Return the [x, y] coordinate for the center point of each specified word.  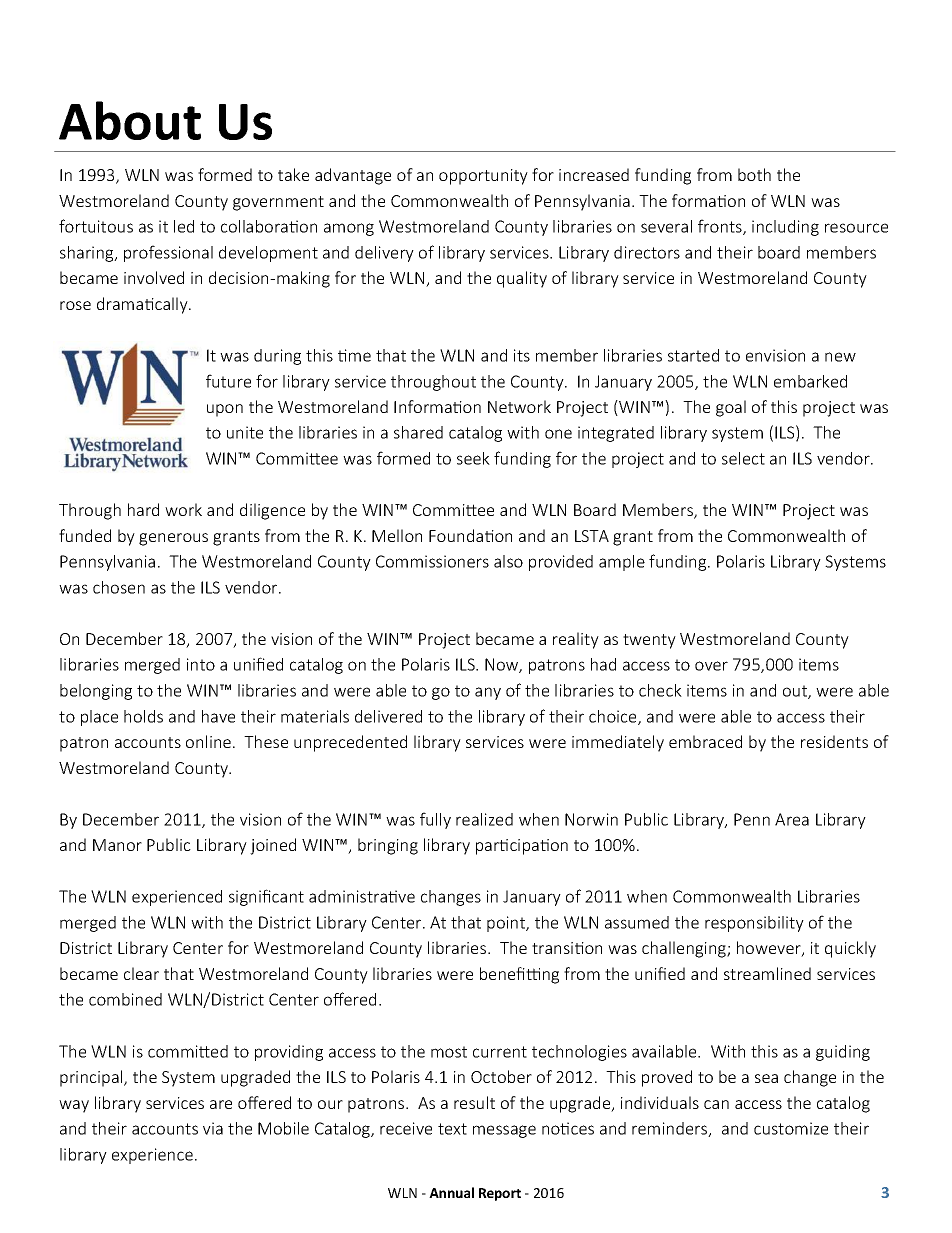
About [130, 120]
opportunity [483, 177]
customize [791, 1128]
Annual [451, 1192]
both [754, 174]
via [213, 1128]
